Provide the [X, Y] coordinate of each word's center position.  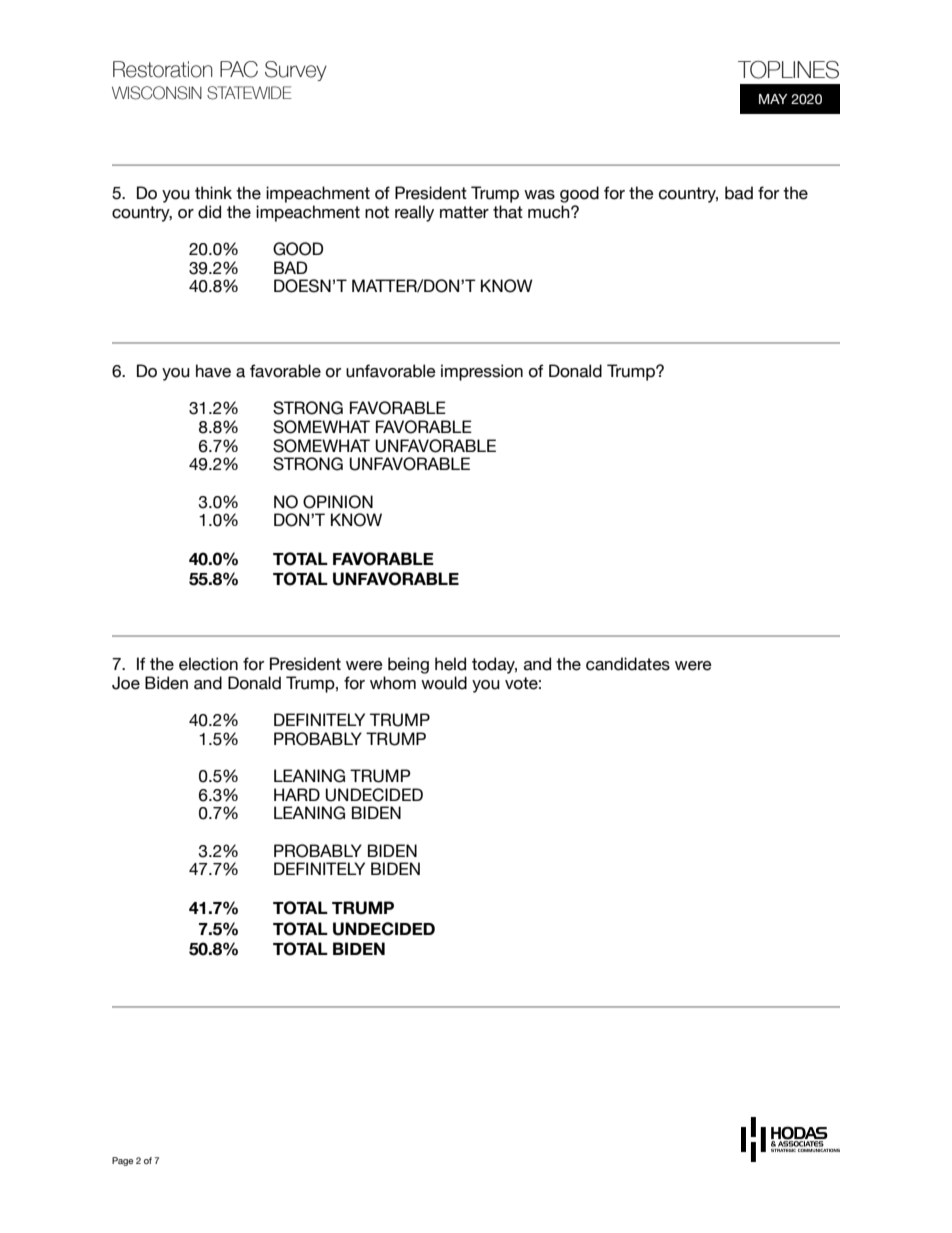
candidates [628, 664]
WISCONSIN [157, 93]
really [414, 213]
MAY [773, 99]
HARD [297, 794]
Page [122, 1161]
